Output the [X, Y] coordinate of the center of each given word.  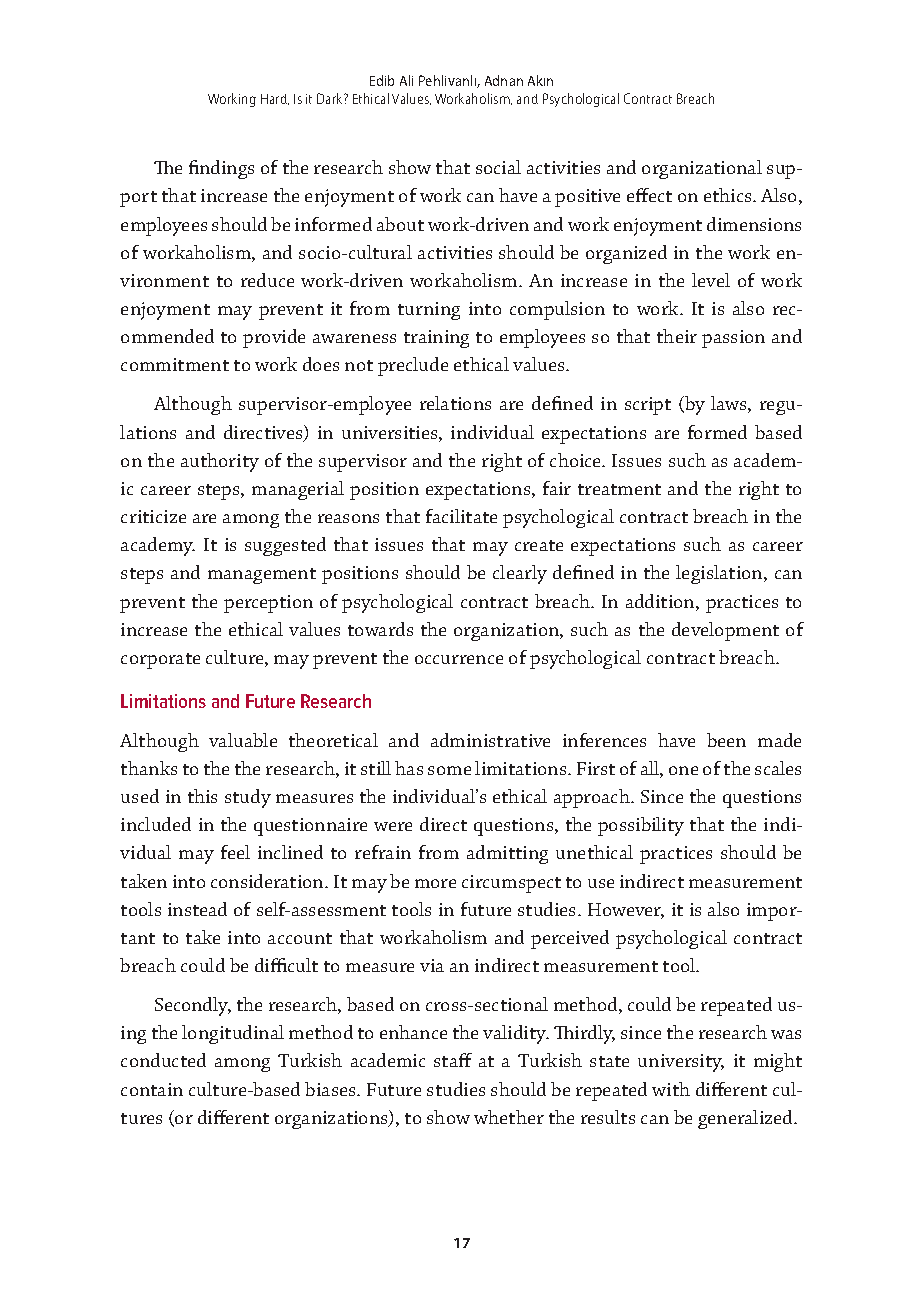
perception [268, 604]
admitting [507, 854]
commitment [175, 364]
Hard [275, 99]
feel [235, 852]
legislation [720, 574]
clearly [520, 574]
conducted [163, 1060]
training [436, 339]
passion [733, 339]
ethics [729, 195]
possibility [641, 826]
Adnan [504, 80]
